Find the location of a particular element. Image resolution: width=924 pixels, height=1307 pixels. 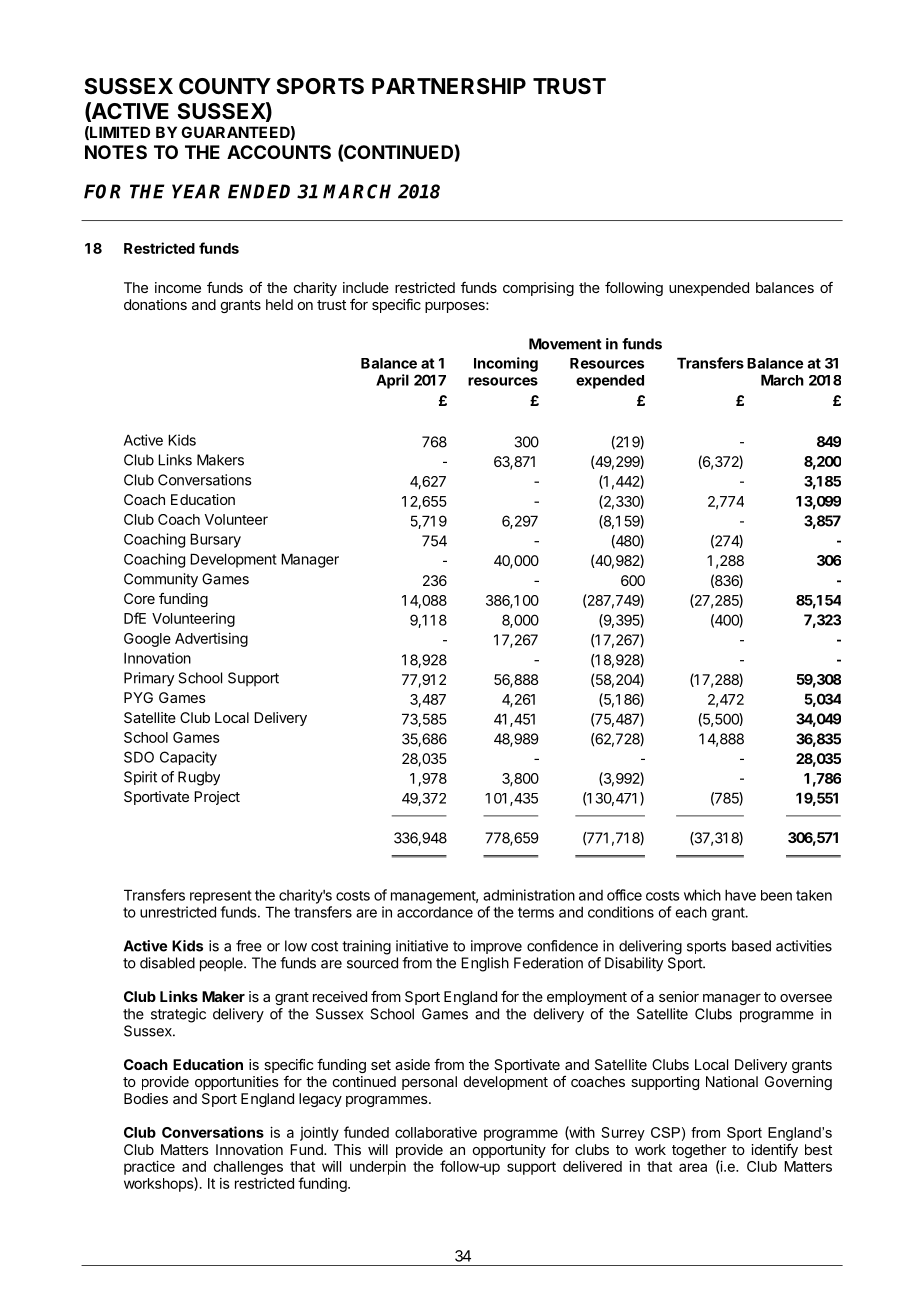

COUNTY is located at coordinates (225, 86).
